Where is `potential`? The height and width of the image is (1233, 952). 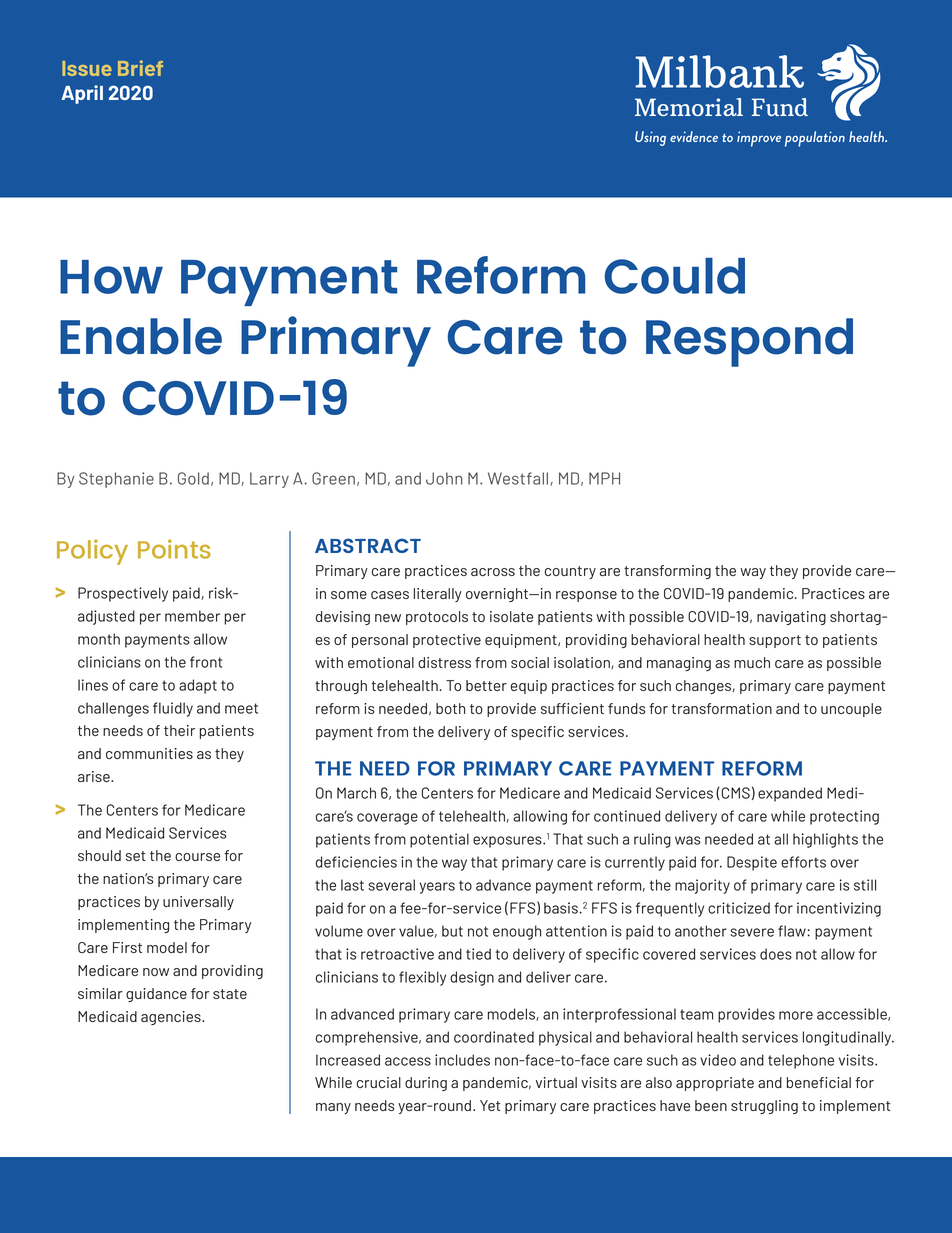 potential is located at coordinates (439, 840).
